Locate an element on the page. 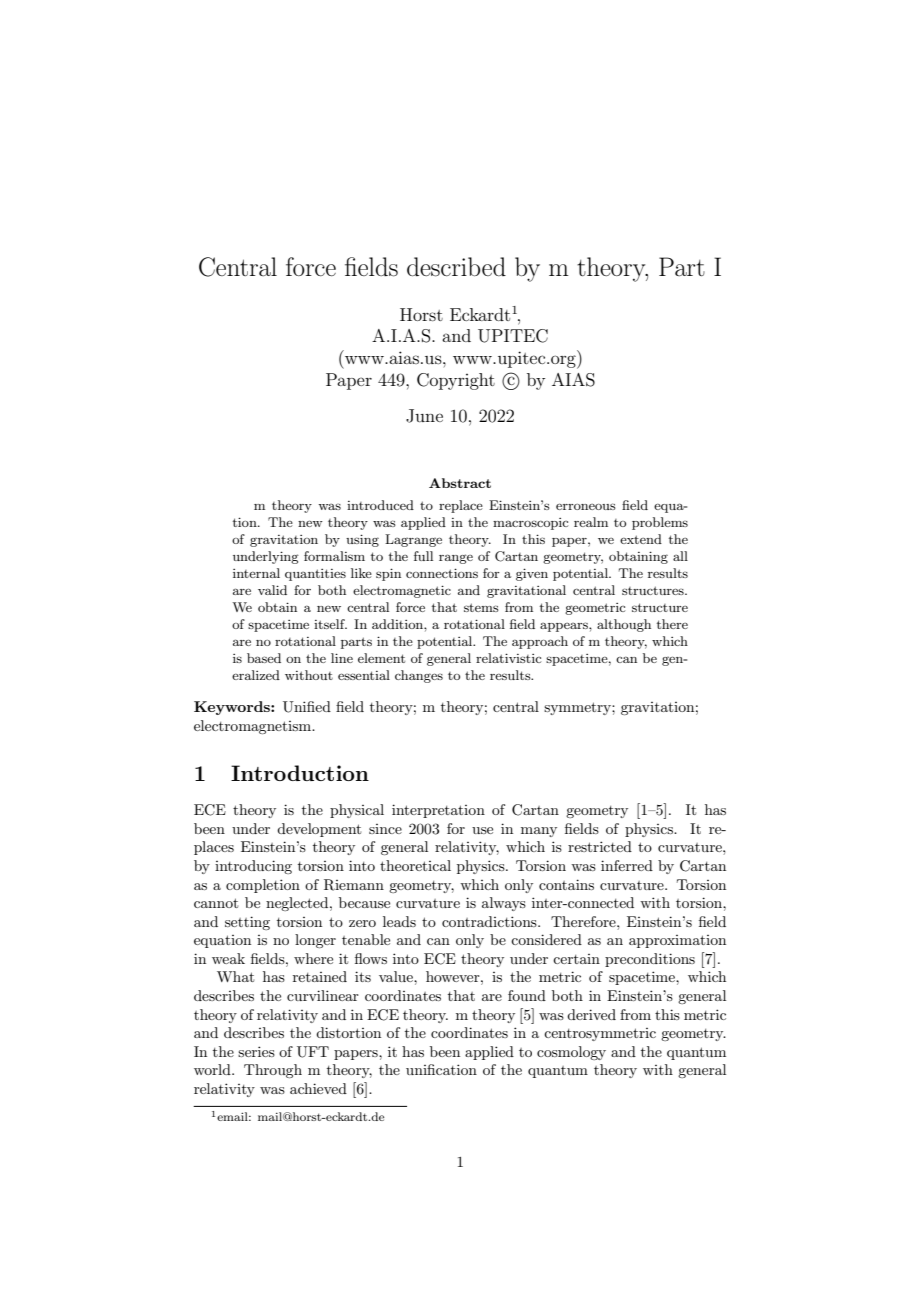 The height and width of the document is (1308, 924). based is located at coordinates (264, 658).
